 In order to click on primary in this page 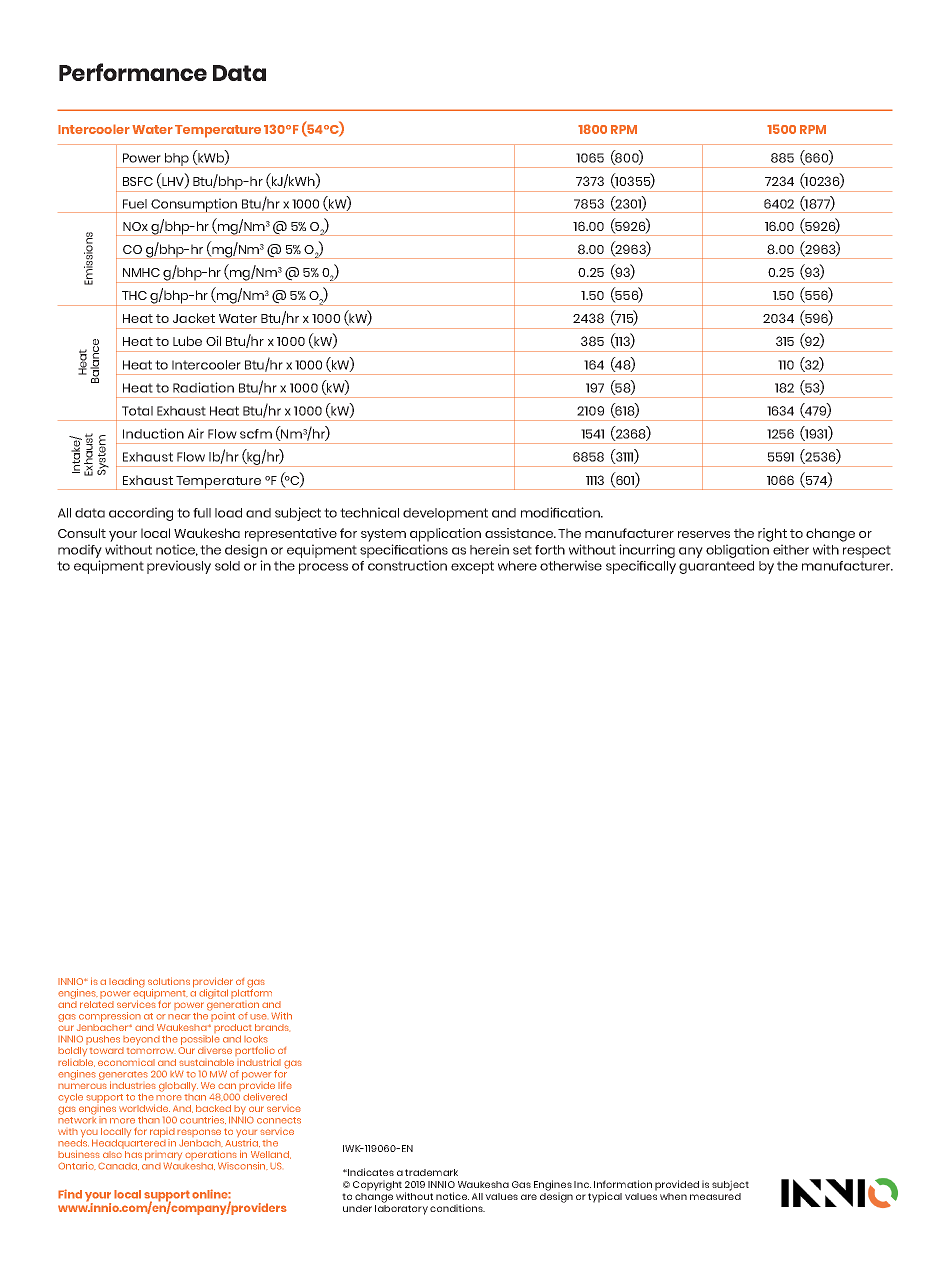, I will do `click(163, 1157)`.
